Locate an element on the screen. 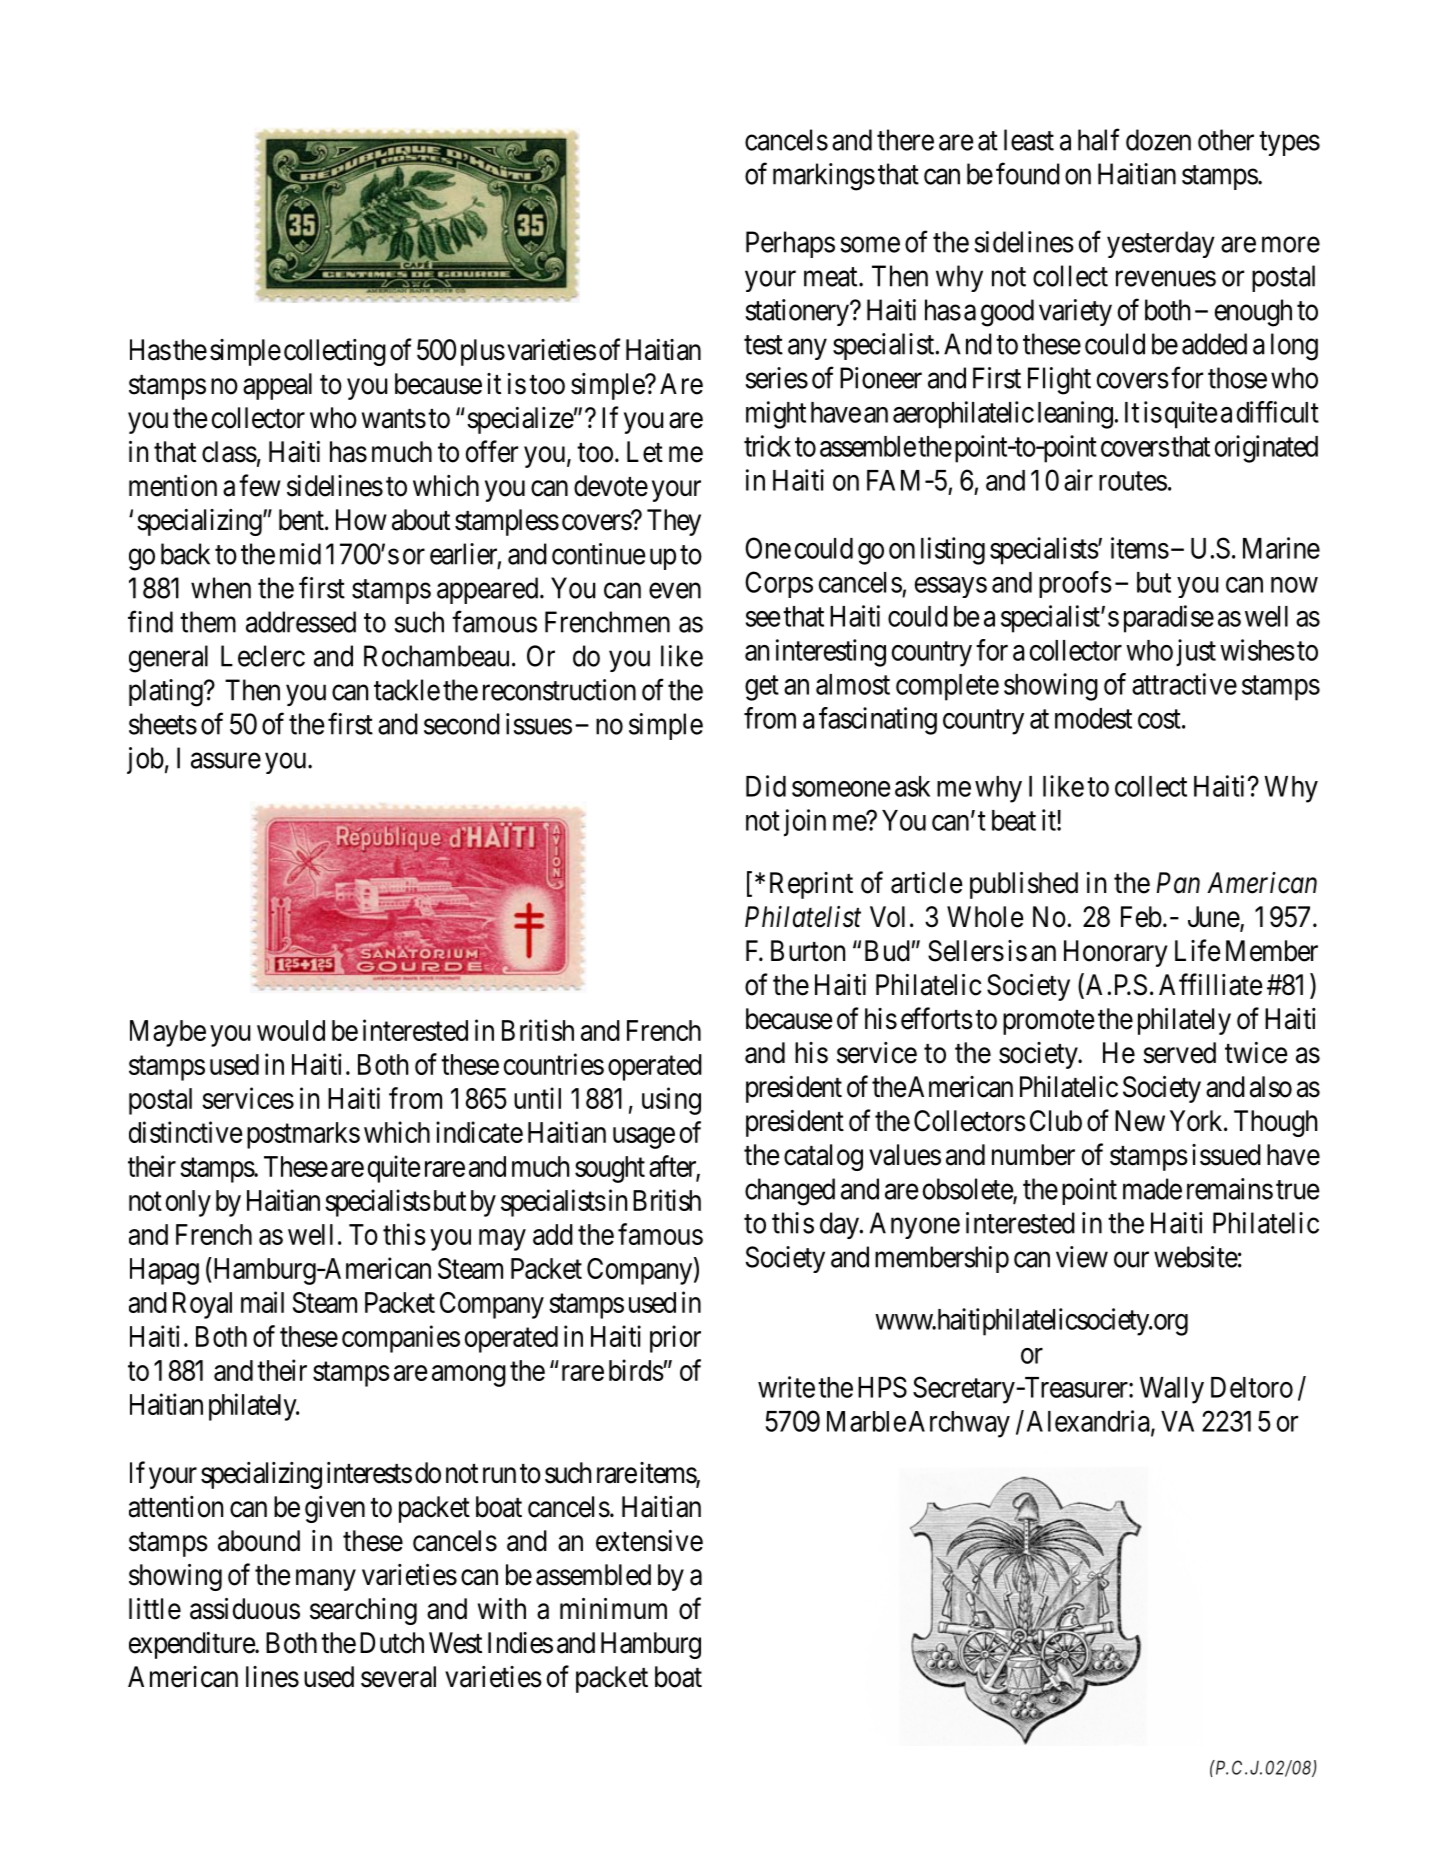 This screenshot has height=1871, width=1446. few is located at coordinates (260, 485).
